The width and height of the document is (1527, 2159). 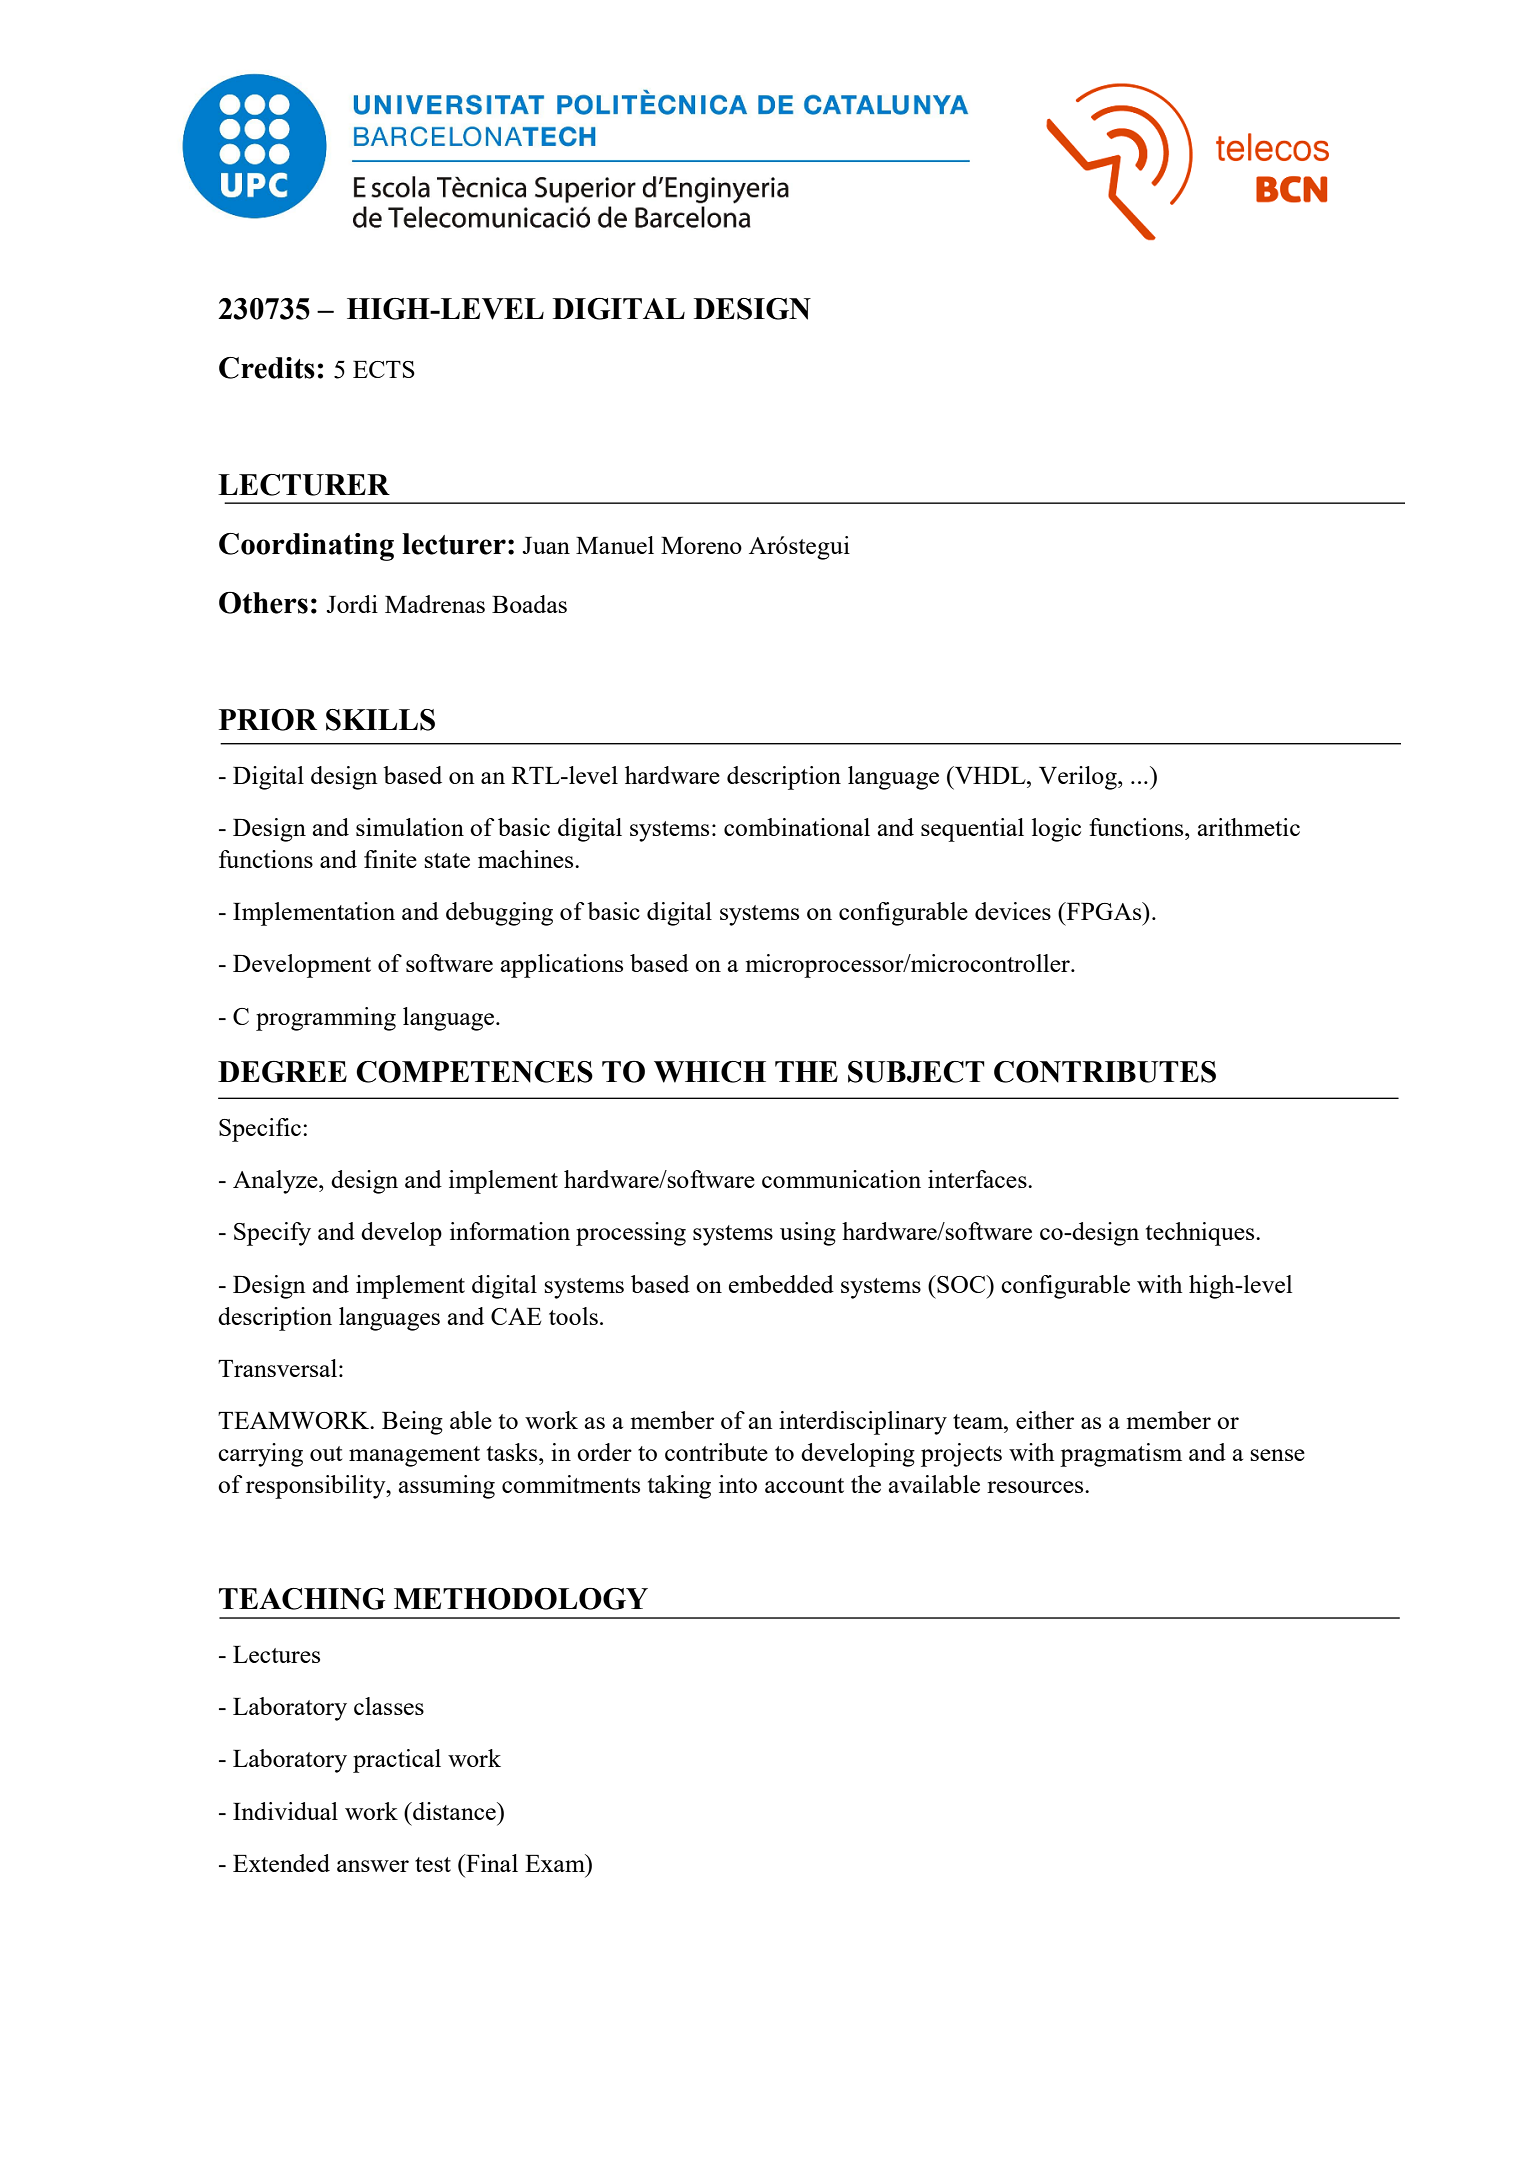 I want to click on answer, so click(x=373, y=1866).
